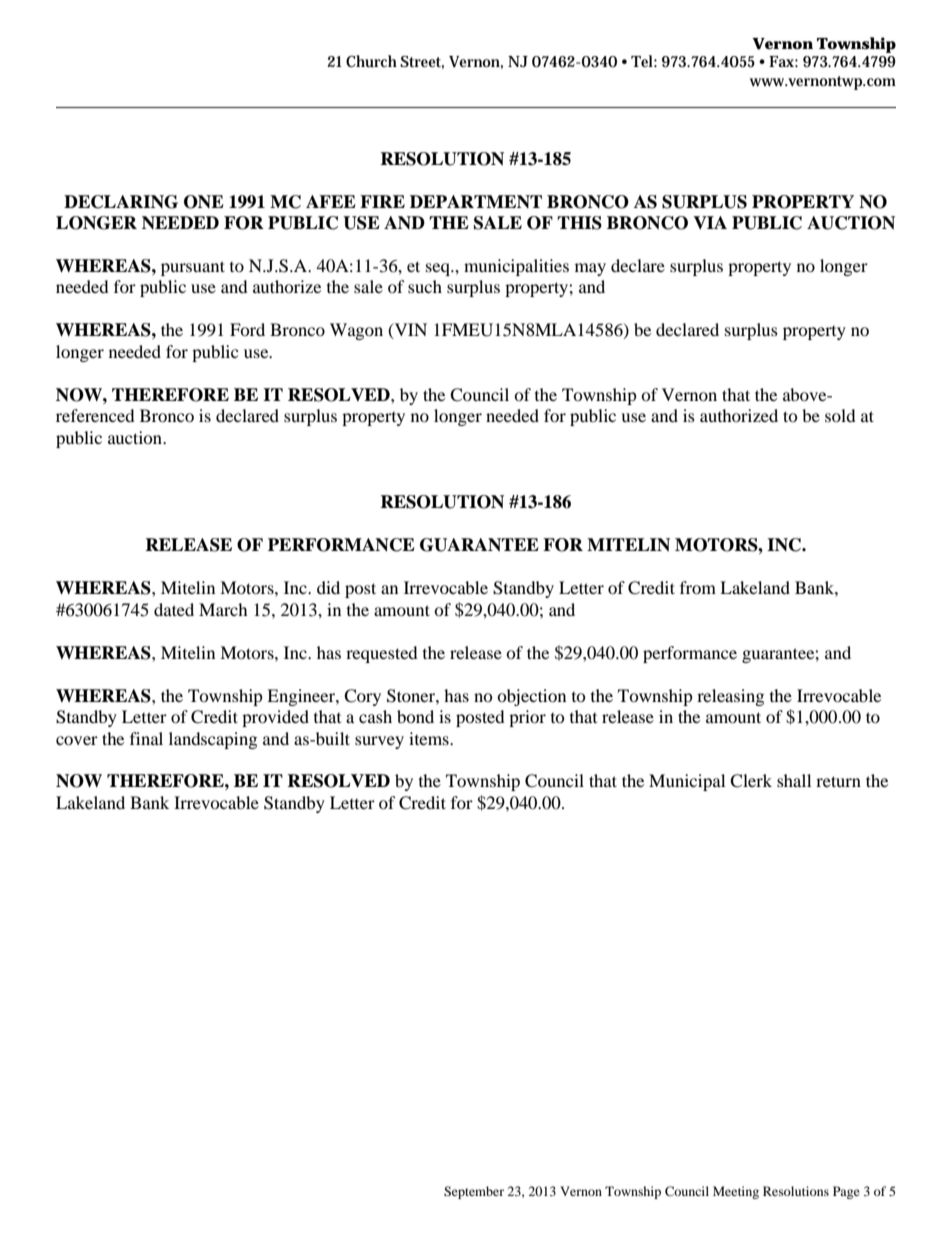  What do you see at coordinates (710, 222) in the screenshot?
I see `VIA` at bounding box center [710, 222].
